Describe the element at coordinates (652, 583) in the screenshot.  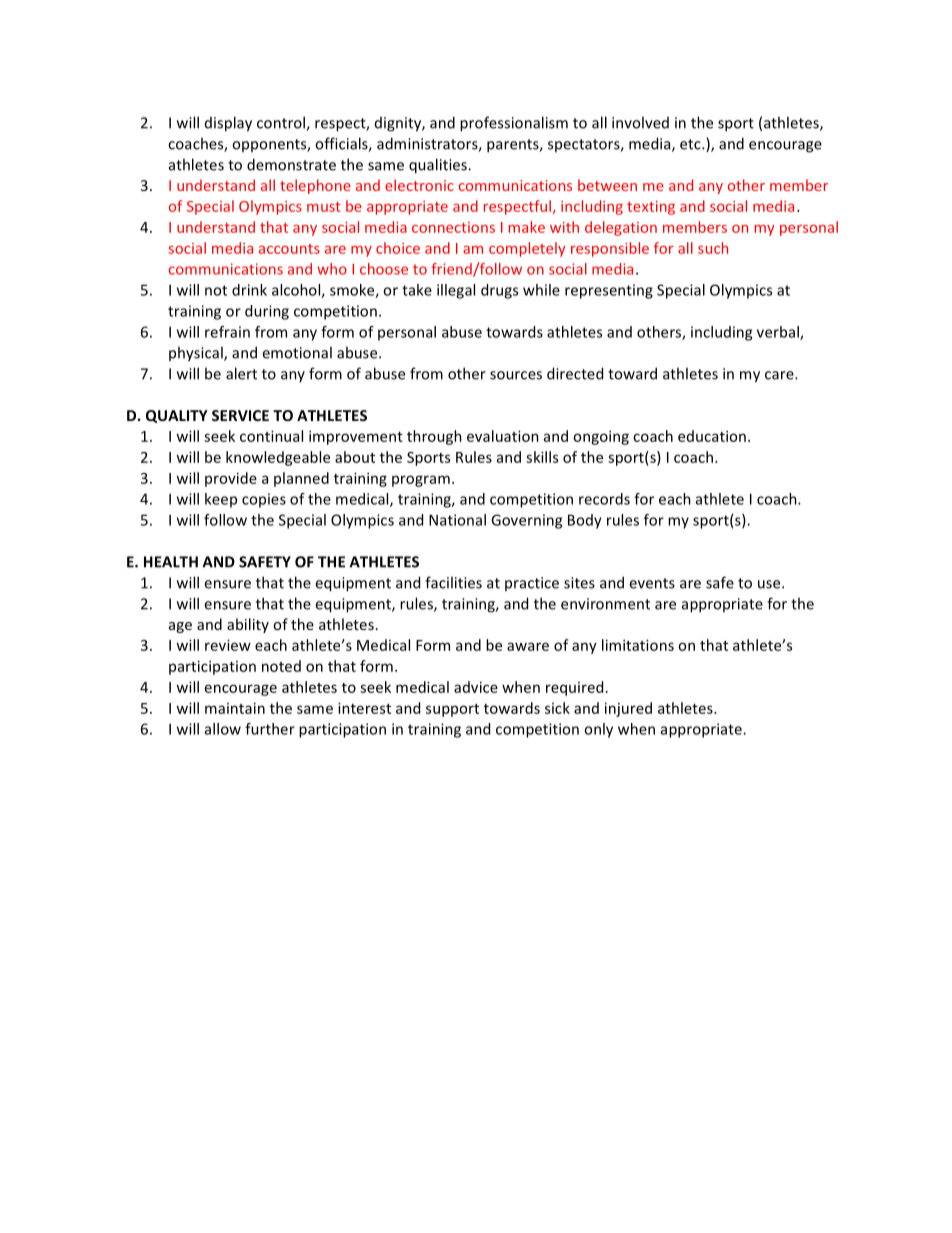
I see `events` at that location.
